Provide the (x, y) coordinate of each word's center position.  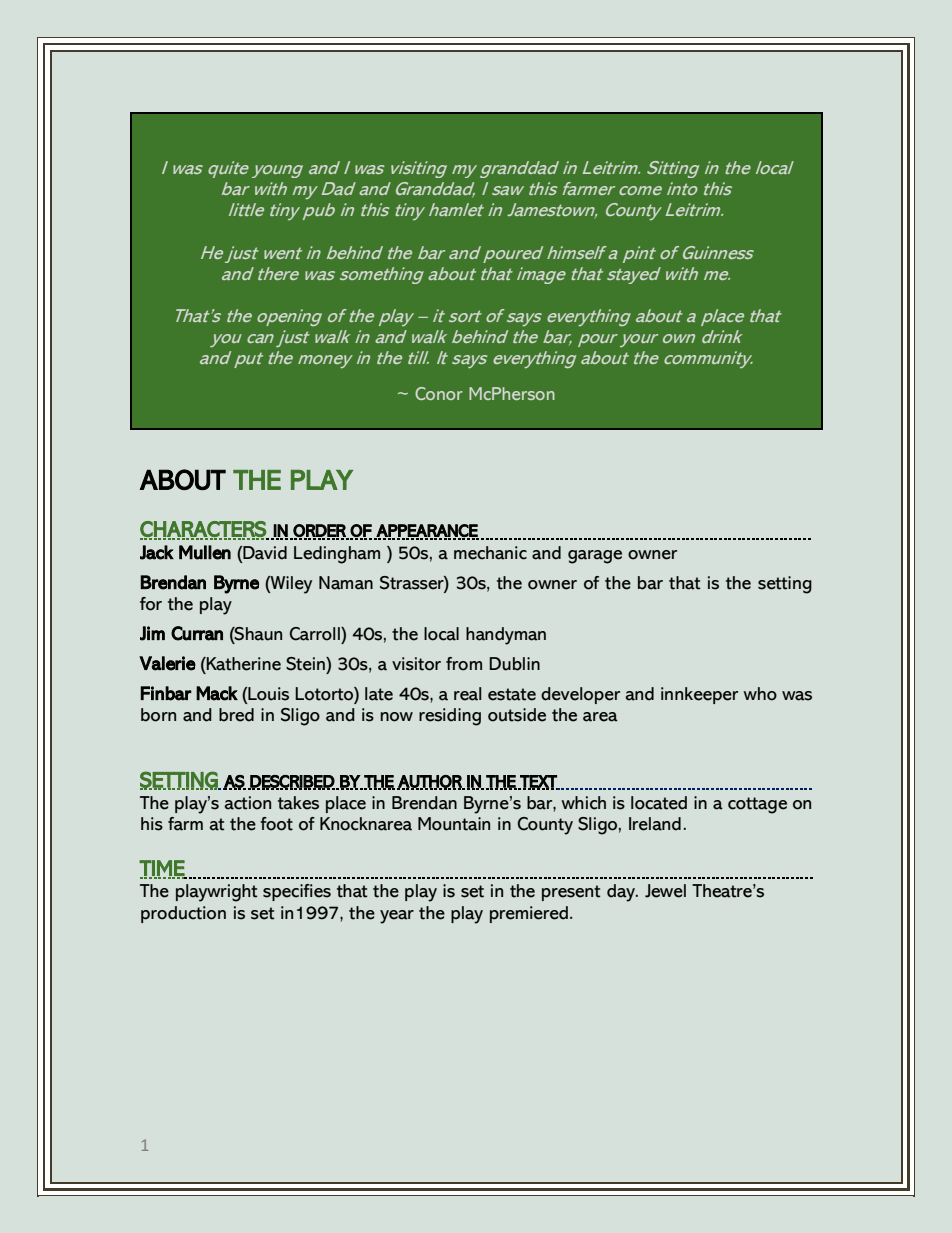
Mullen (205, 552)
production (183, 914)
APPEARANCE (427, 531)
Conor (439, 393)
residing (450, 717)
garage (595, 557)
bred (236, 715)
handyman (506, 636)
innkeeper (699, 695)
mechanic (490, 553)
